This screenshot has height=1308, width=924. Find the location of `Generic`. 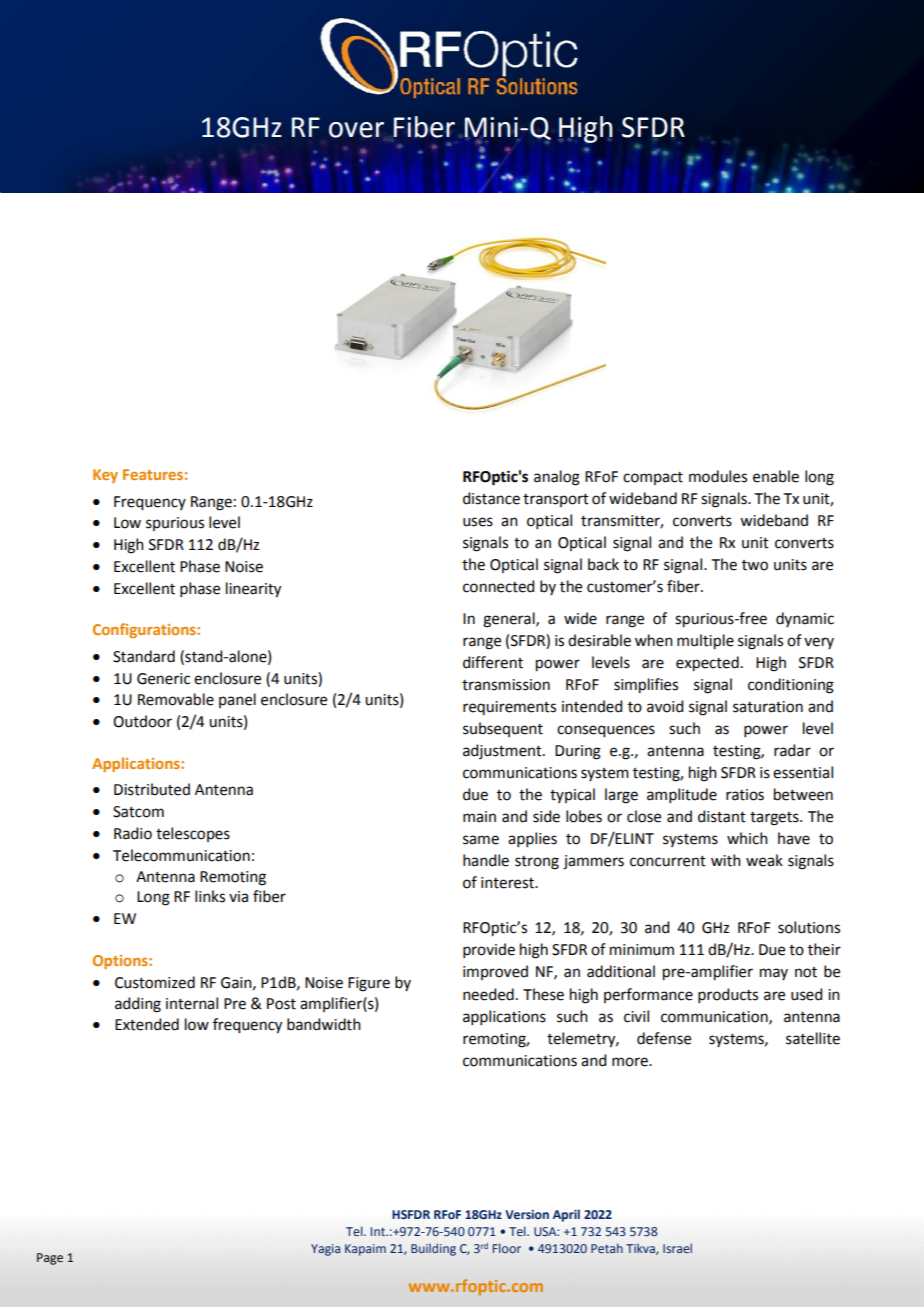

Generic is located at coordinates (163, 679).
